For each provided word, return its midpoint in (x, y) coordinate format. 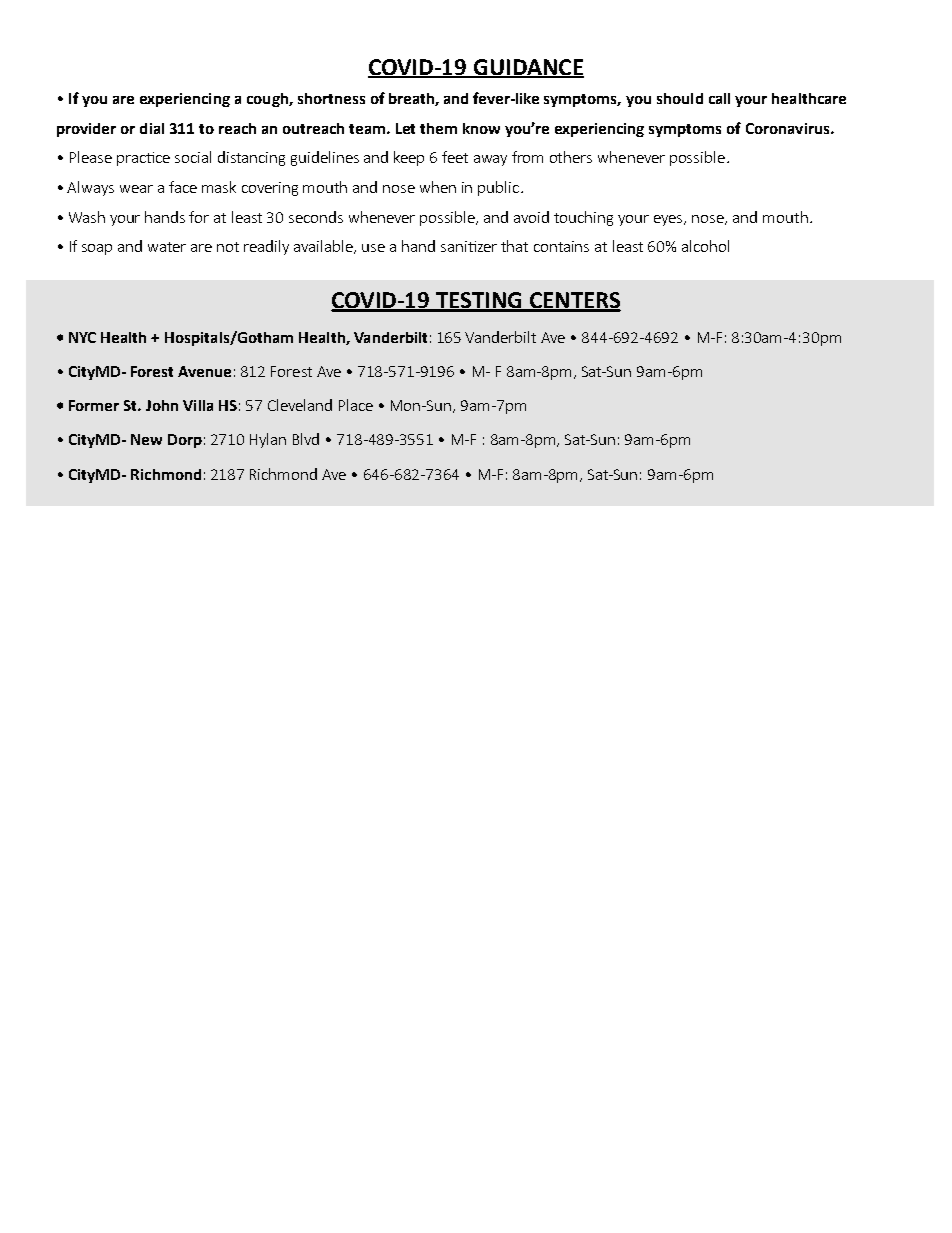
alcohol (705, 246)
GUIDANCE (528, 68)
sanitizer (469, 246)
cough (268, 100)
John (162, 405)
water (167, 247)
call (719, 98)
